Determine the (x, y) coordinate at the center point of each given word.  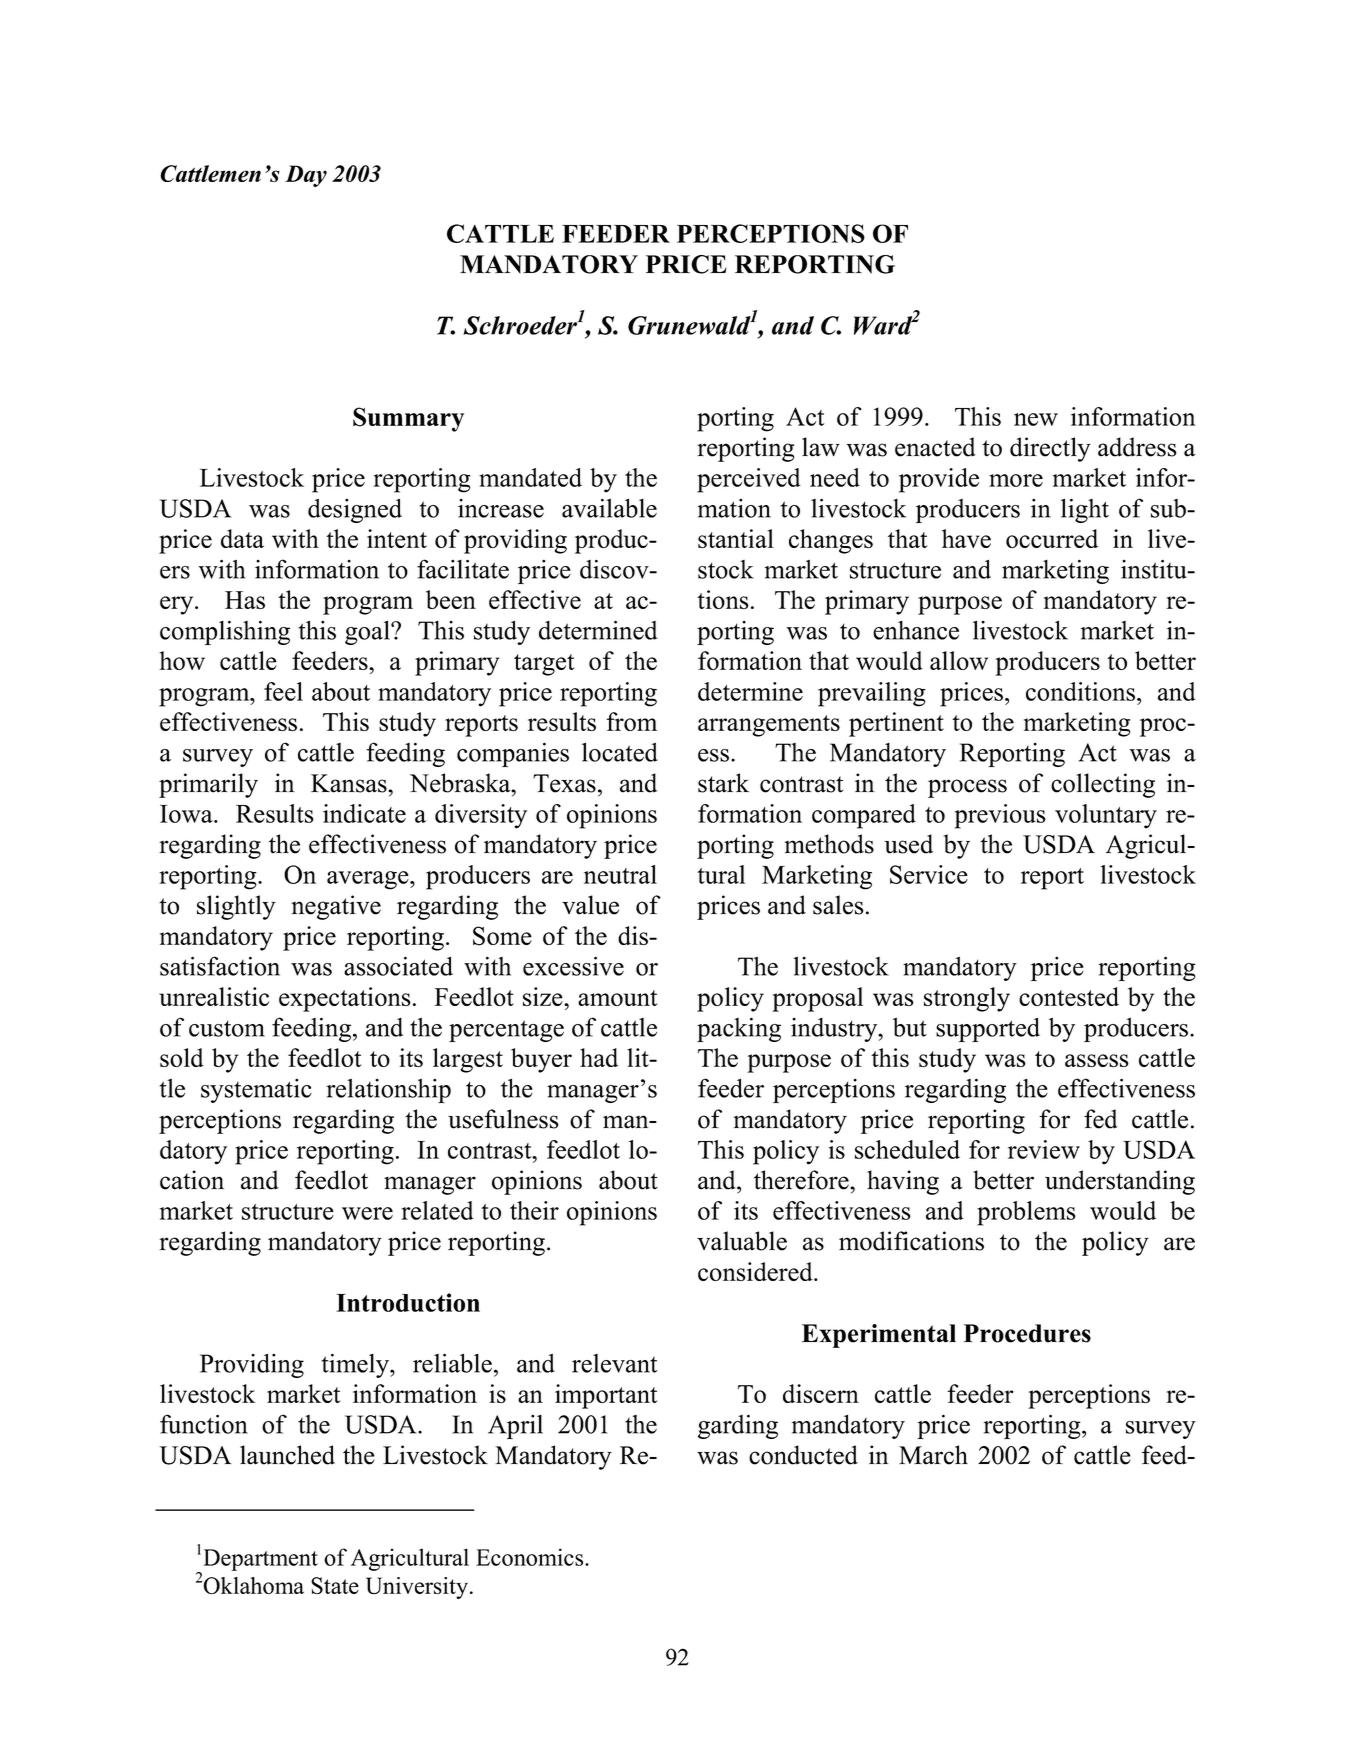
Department (260, 1560)
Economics (531, 1557)
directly (1050, 449)
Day (306, 176)
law (821, 447)
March (933, 1455)
